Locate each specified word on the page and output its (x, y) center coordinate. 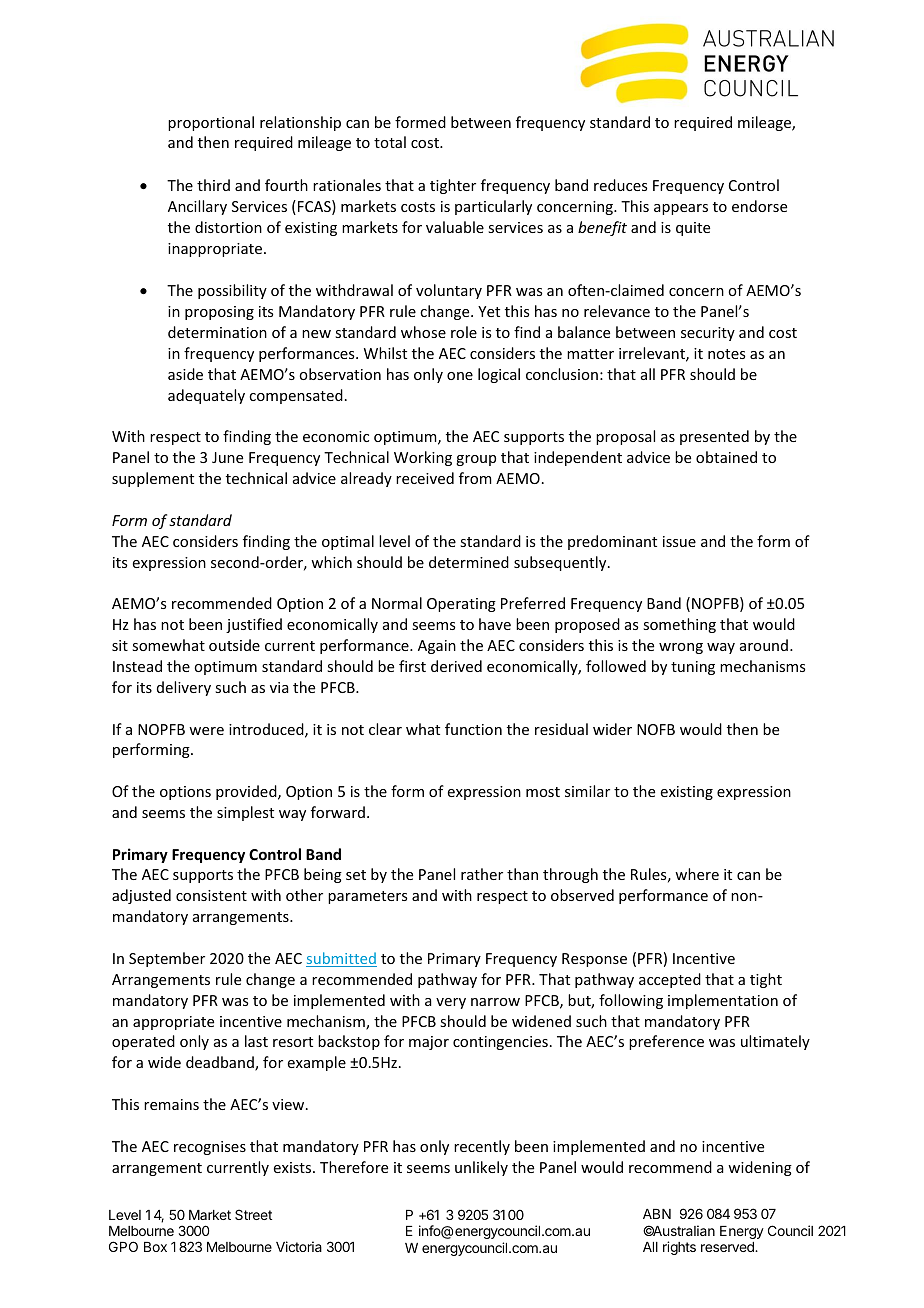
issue (679, 541)
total (390, 142)
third (213, 185)
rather (482, 874)
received (425, 478)
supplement (153, 479)
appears (681, 209)
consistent (211, 895)
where (697, 874)
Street (253, 1214)
